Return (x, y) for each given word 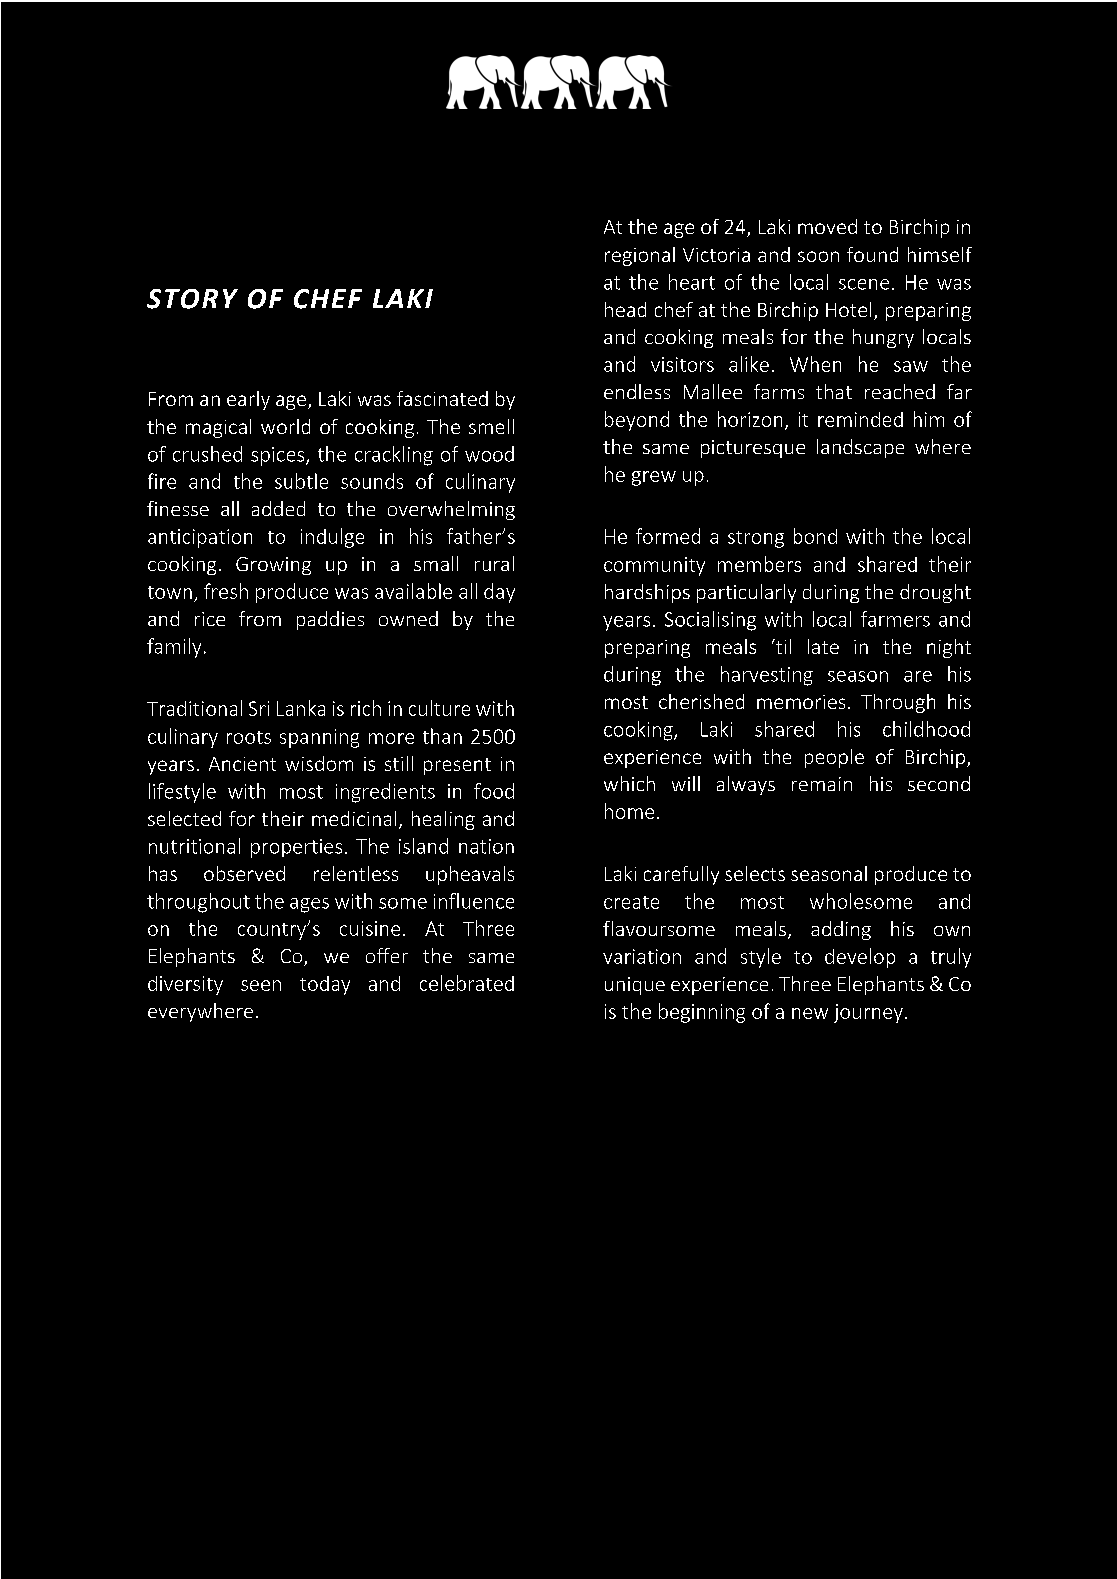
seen (261, 985)
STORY (192, 299)
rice (210, 619)
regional (640, 256)
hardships (647, 593)
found (872, 254)
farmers (895, 619)
